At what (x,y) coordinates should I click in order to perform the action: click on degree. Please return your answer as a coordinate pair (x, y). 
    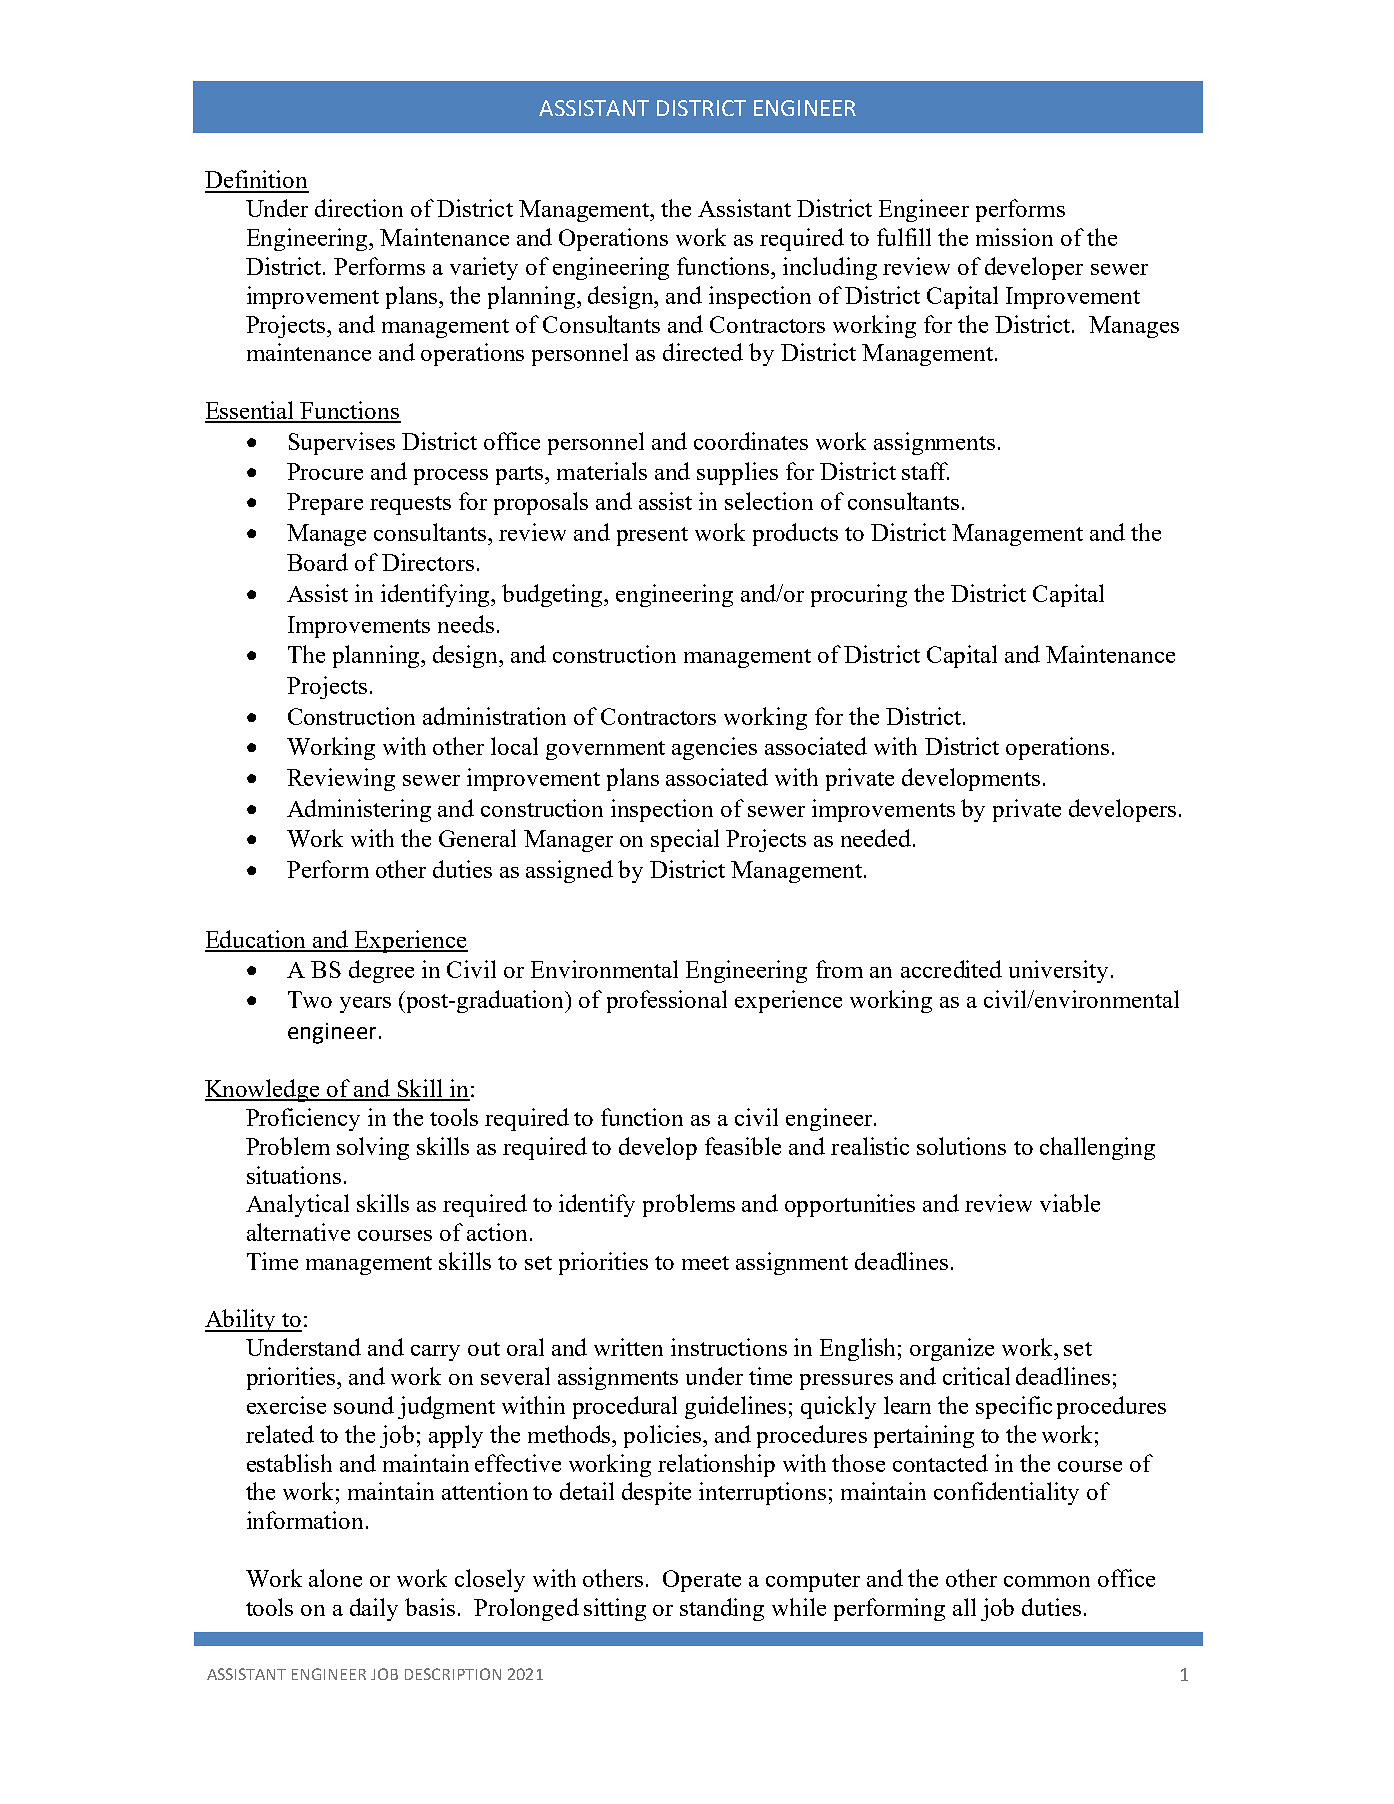
    Looking at the image, I should click on (381, 971).
